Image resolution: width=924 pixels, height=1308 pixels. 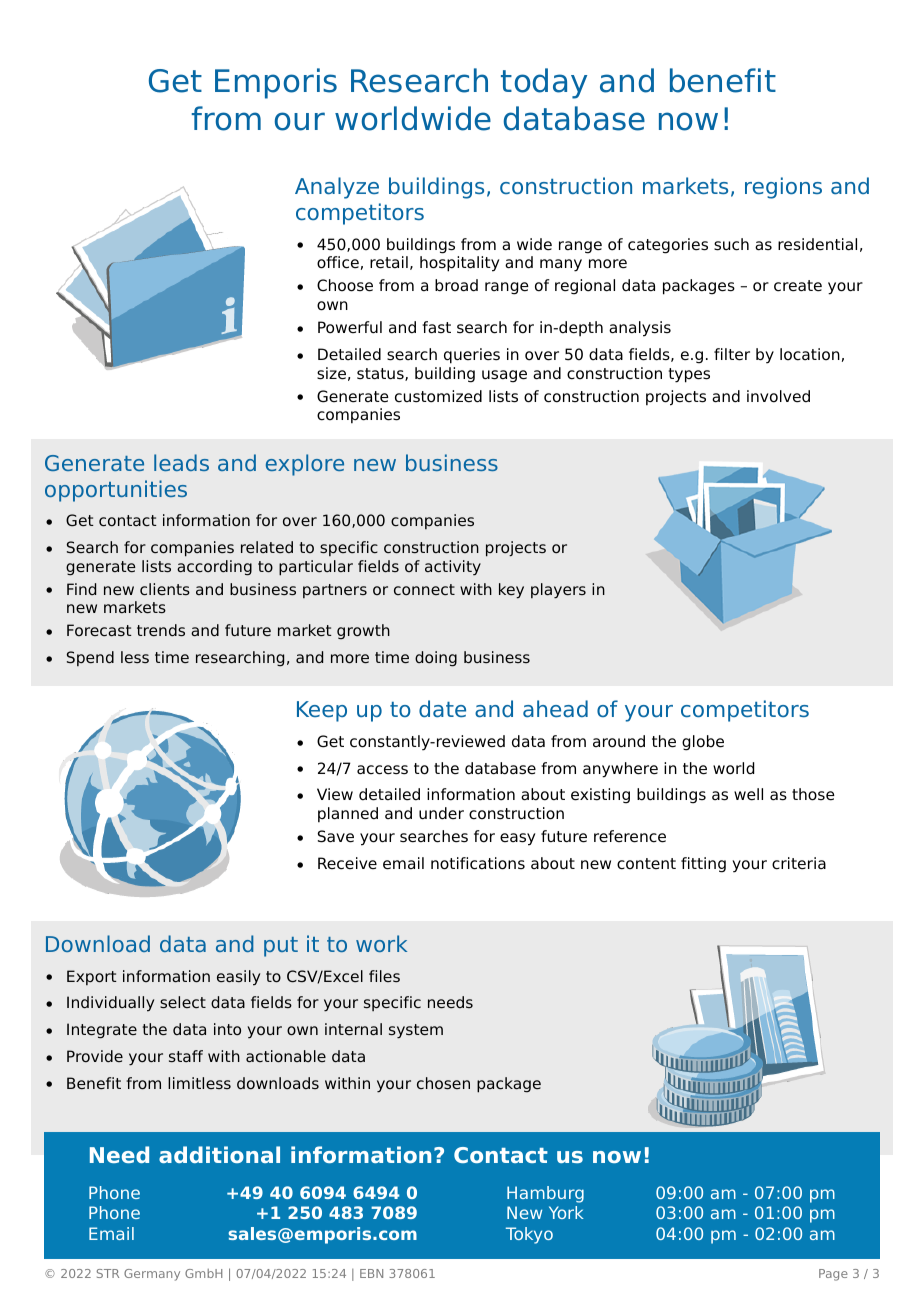 What do you see at coordinates (544, 83) in the document?
I see `today` at bounding box center [544, 83].
